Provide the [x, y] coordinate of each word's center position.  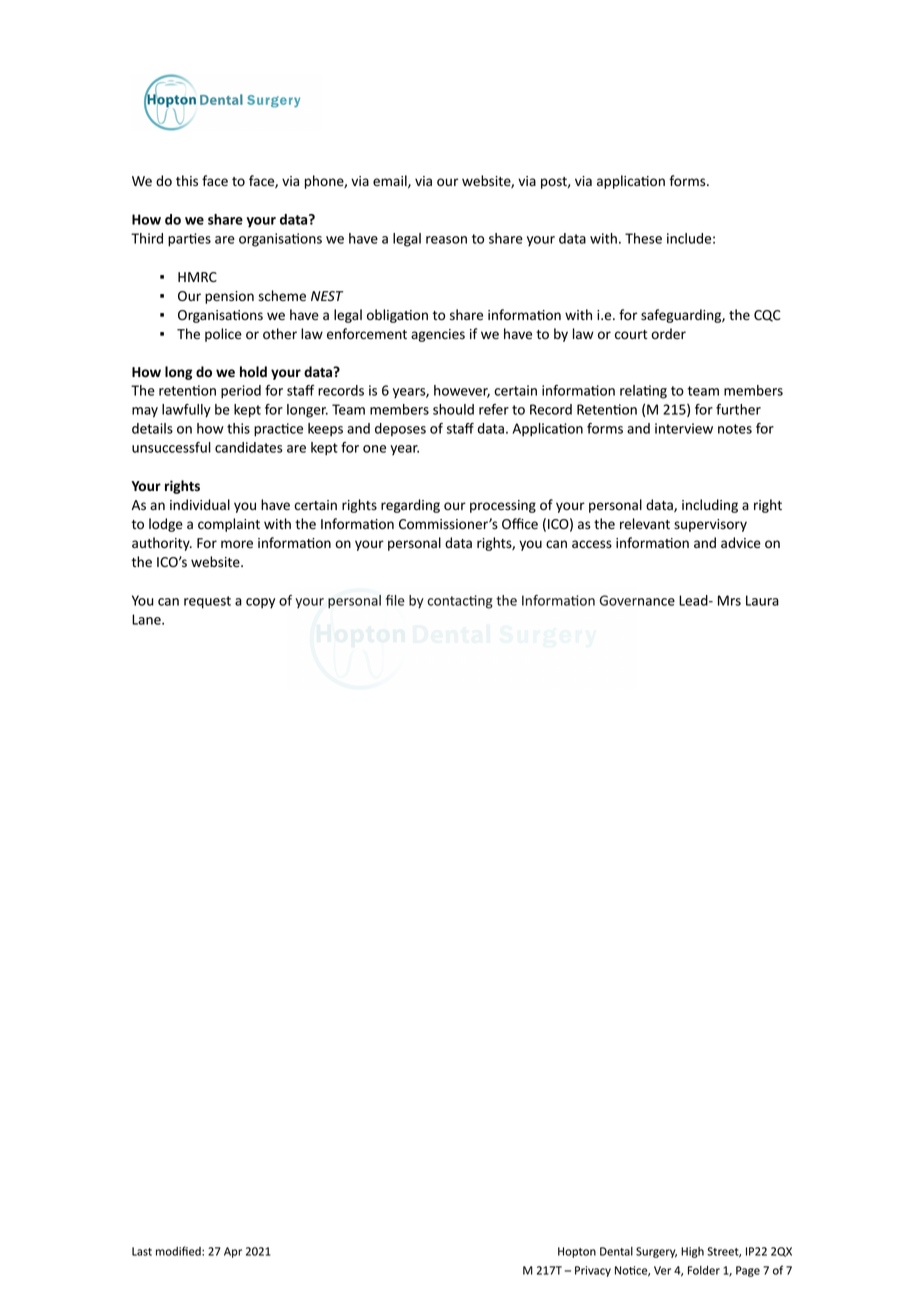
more [237, 544]
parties [189, 240]
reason [446, 240]
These [643, 238]
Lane [147, 619]
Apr [233, 1252]
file [395, 600]
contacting [460, 602]
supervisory [710, 525]
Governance [637, 600]
